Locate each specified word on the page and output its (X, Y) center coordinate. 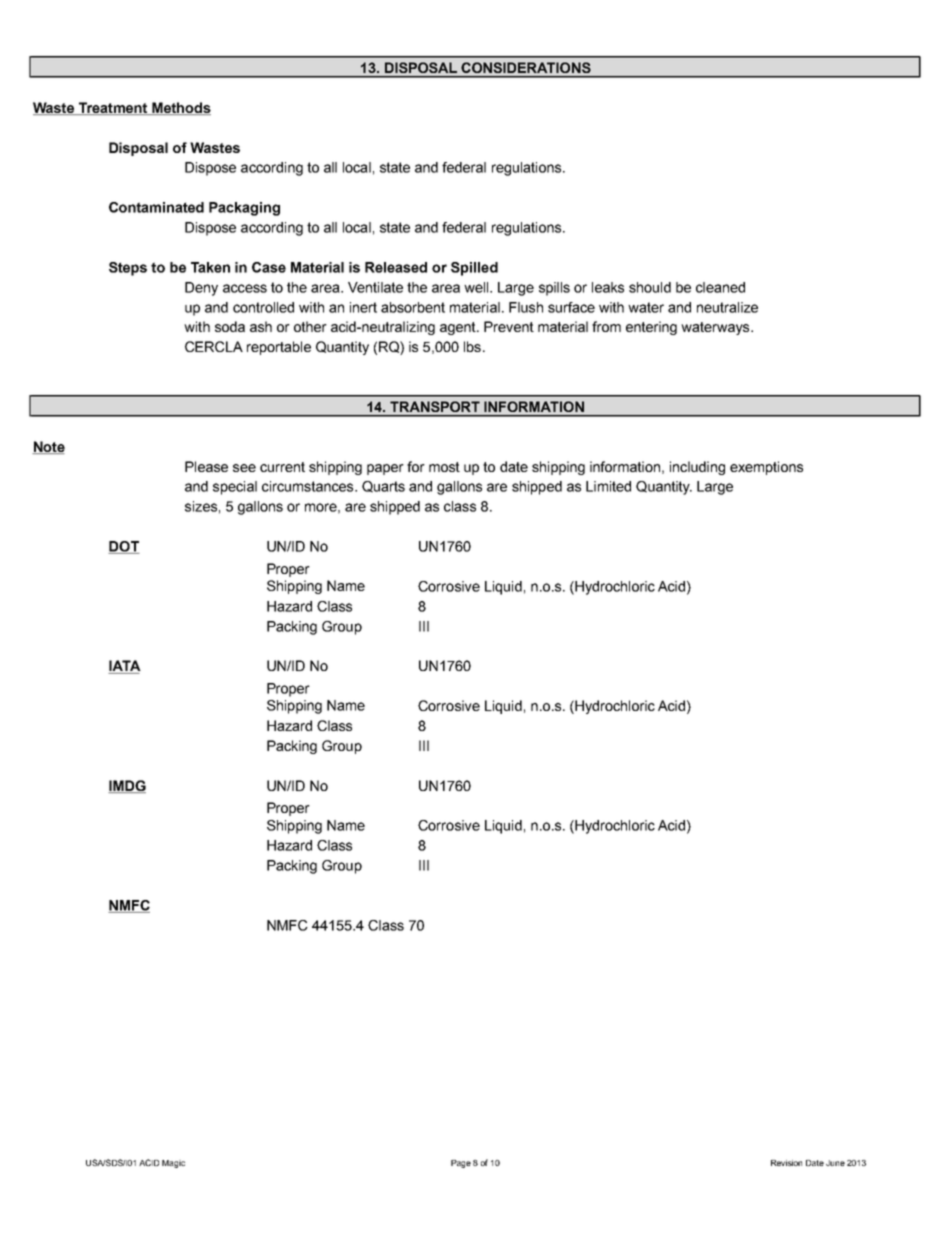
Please (206, 466)
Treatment (113, 108)
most (444, 467)
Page (461, 1164)
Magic (173, 1164)
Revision (786, 1163)
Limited (608, 486)
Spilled (474, 269)
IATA (124, 667)
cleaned (720, 287)
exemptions (766, 468)
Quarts (383, 487)
